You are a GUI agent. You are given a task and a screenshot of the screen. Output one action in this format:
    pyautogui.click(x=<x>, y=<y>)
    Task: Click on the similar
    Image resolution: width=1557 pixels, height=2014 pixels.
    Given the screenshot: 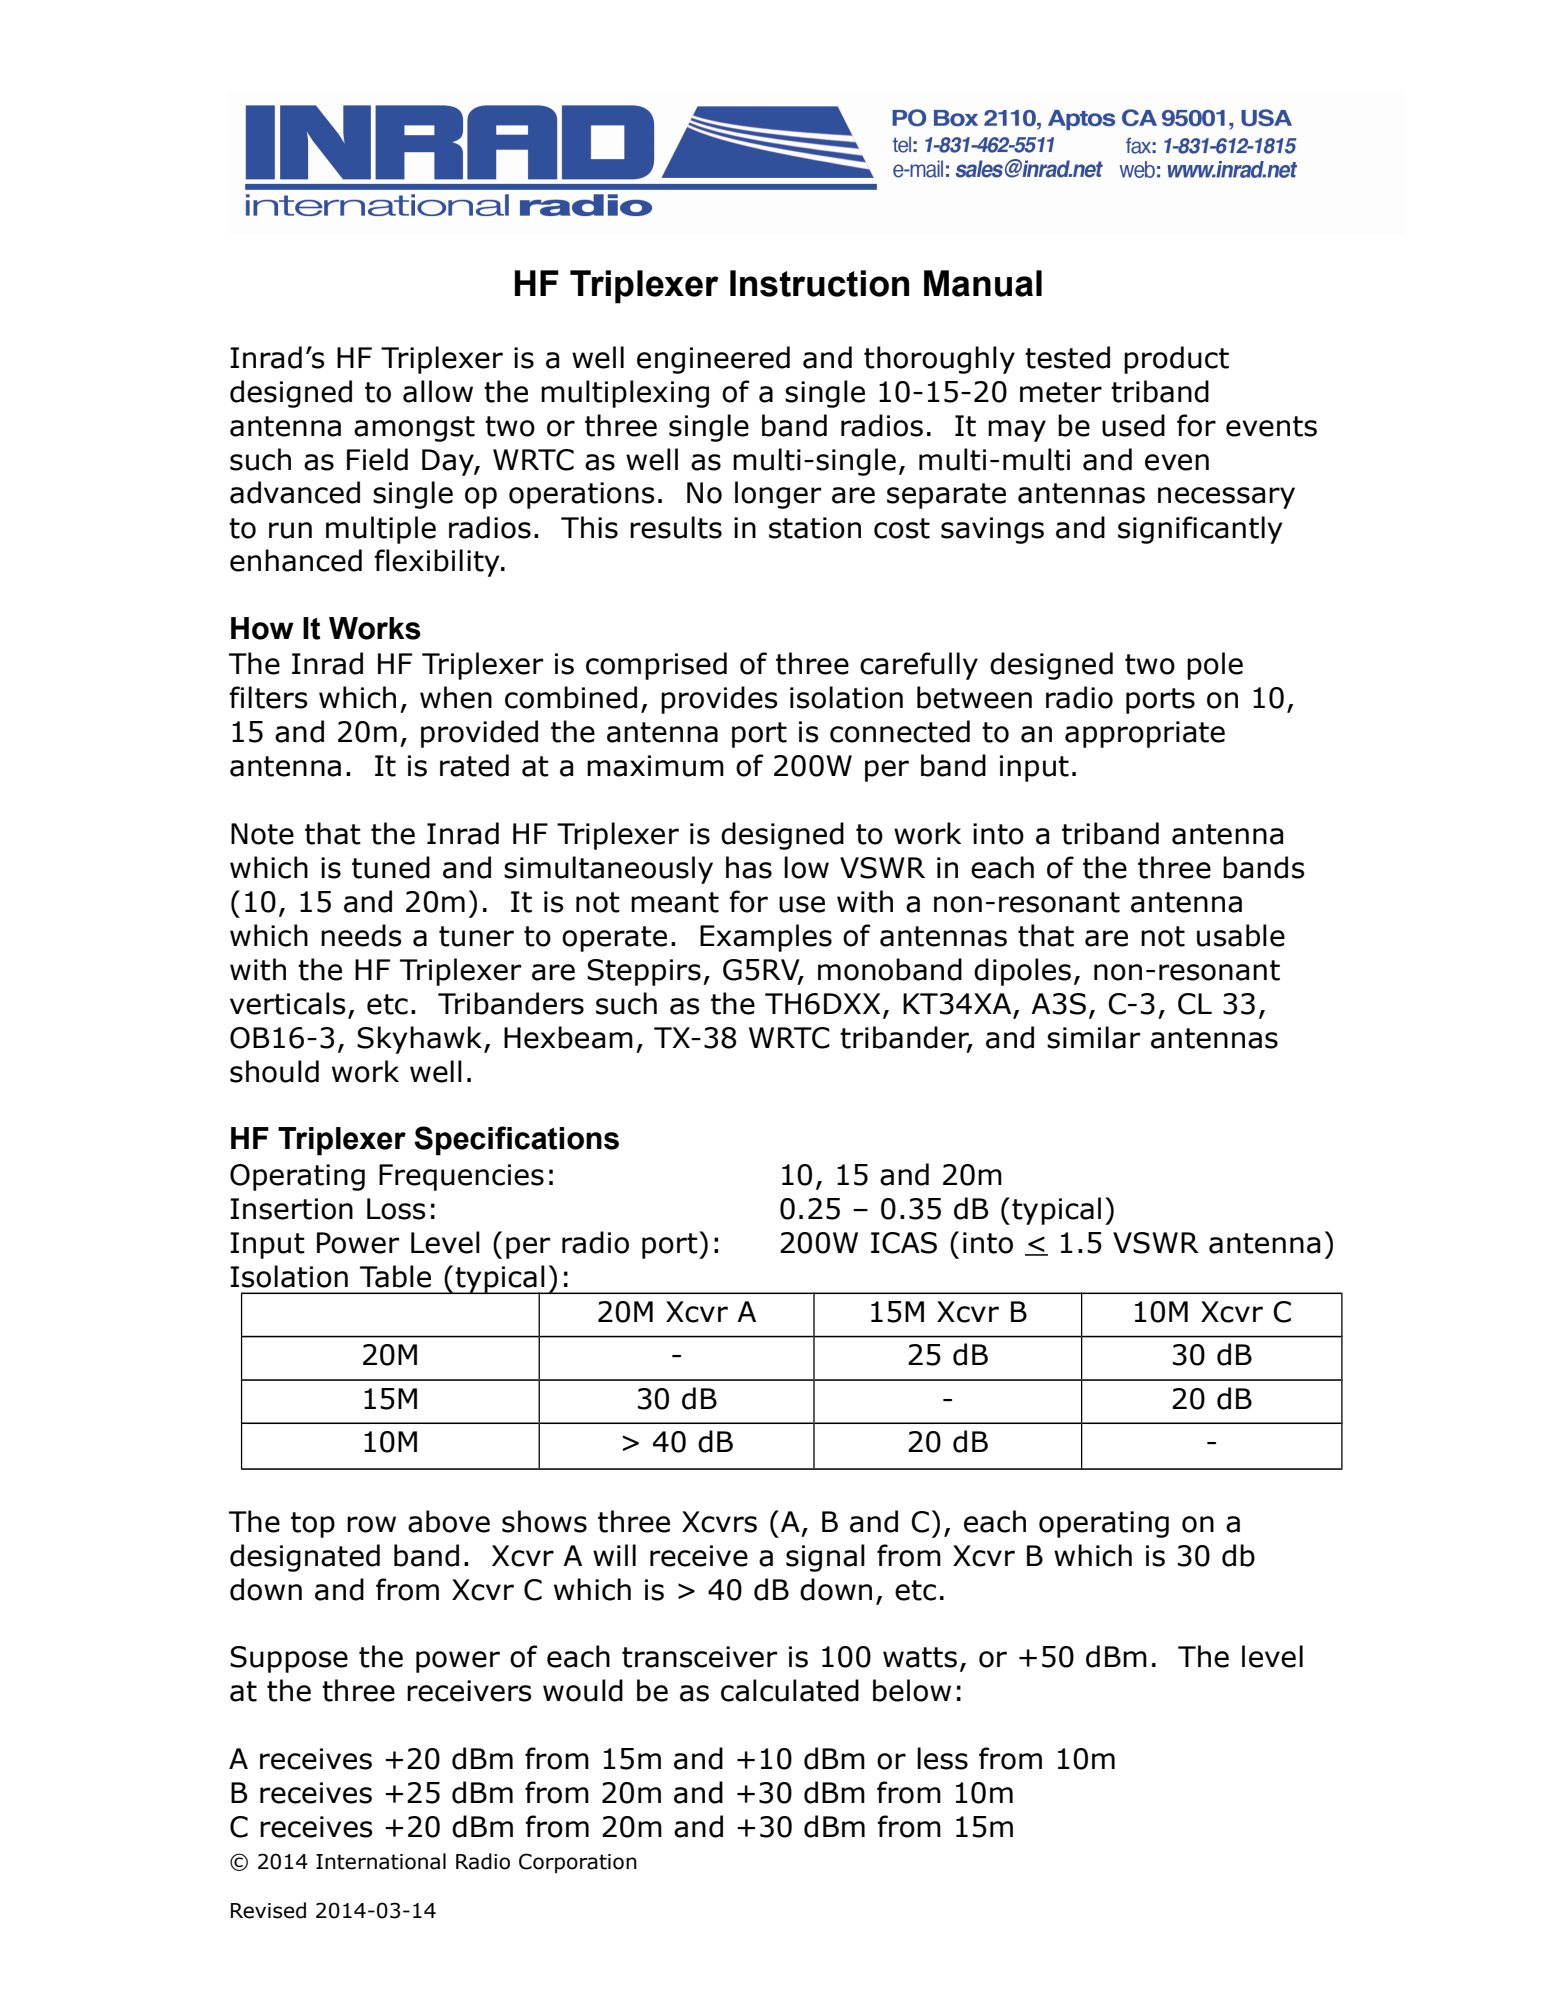 What is the action you would take?
    pyautogui.click(x=1093, y=1037)
